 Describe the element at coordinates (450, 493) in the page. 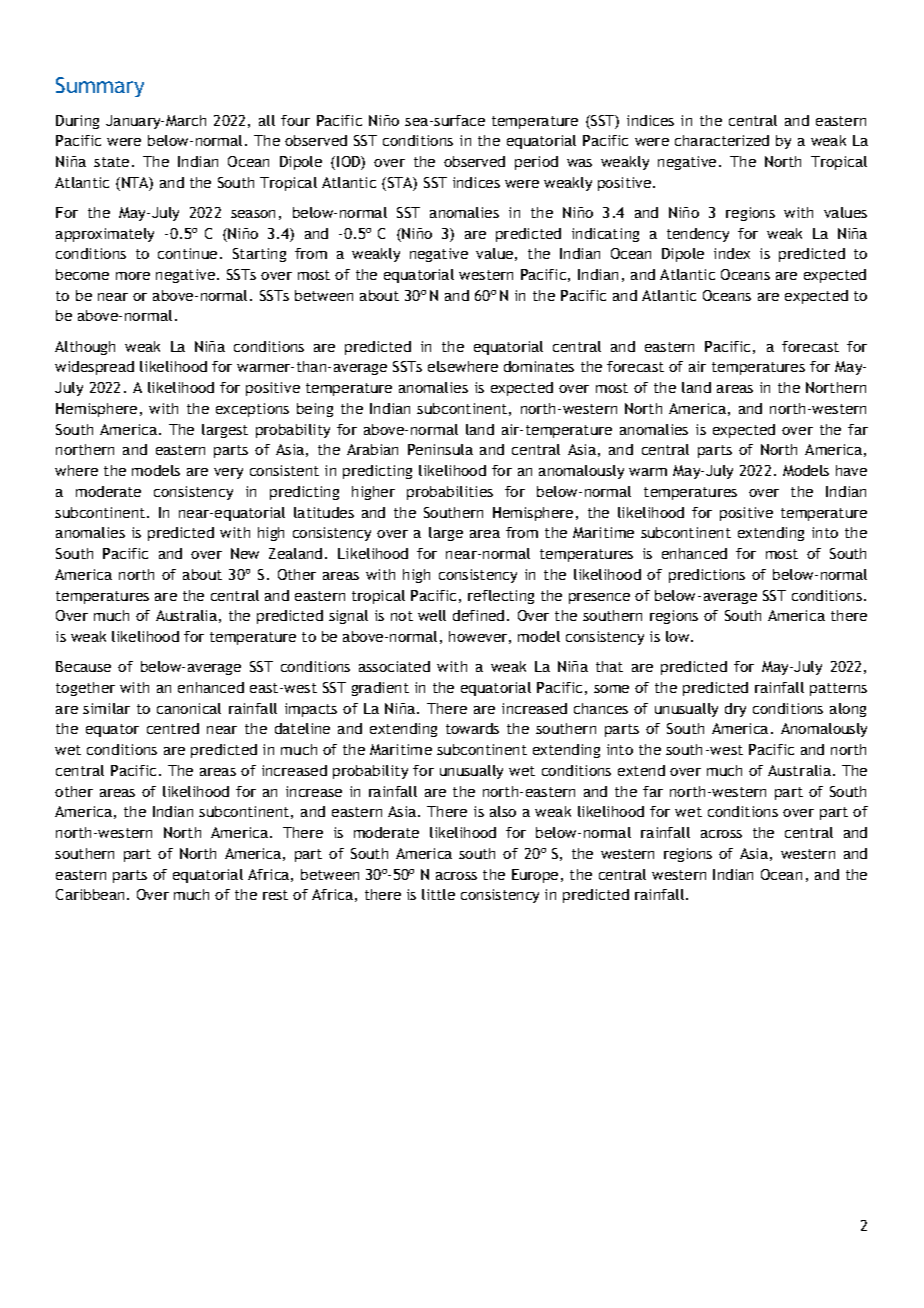

I see `probabilities` at that location.
